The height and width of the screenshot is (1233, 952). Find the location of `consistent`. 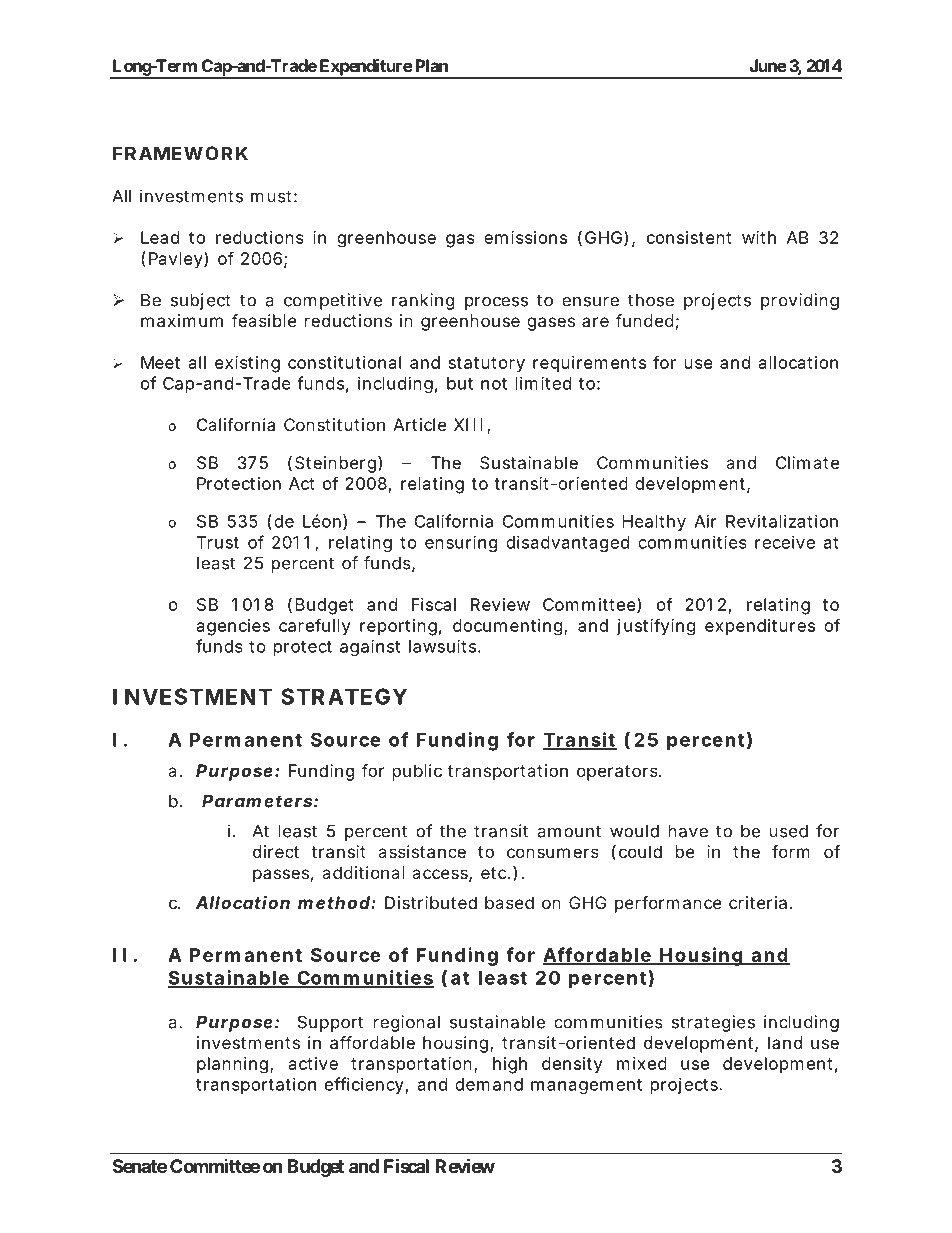

consistent is located at coordinates (689, 237).
